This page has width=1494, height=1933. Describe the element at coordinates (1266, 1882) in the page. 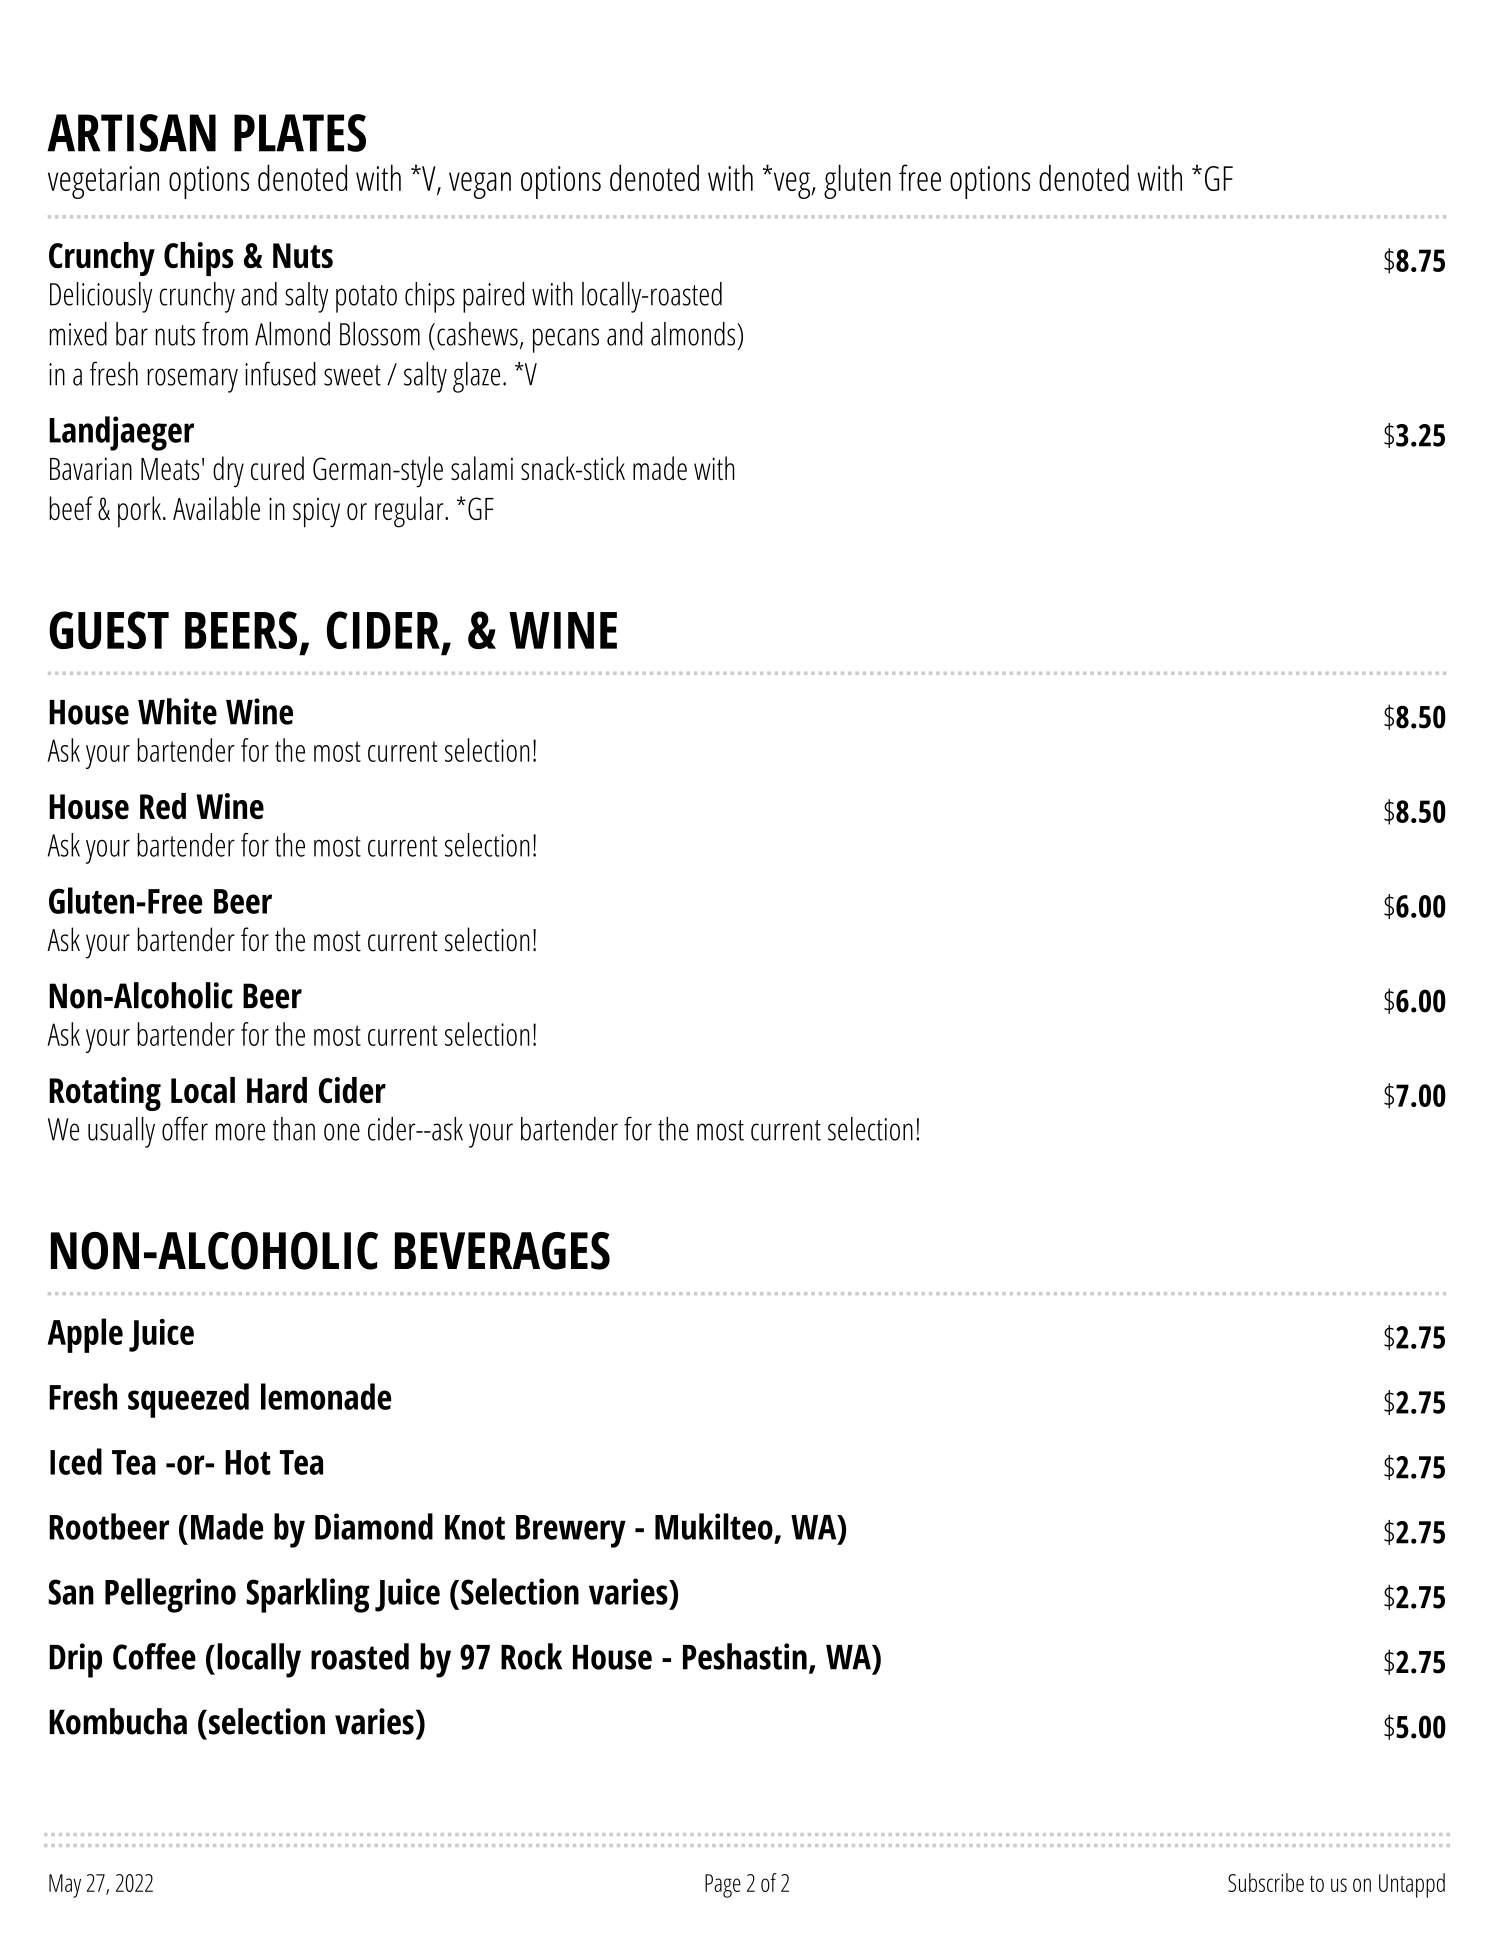

I see `Subscribe` at that location.
